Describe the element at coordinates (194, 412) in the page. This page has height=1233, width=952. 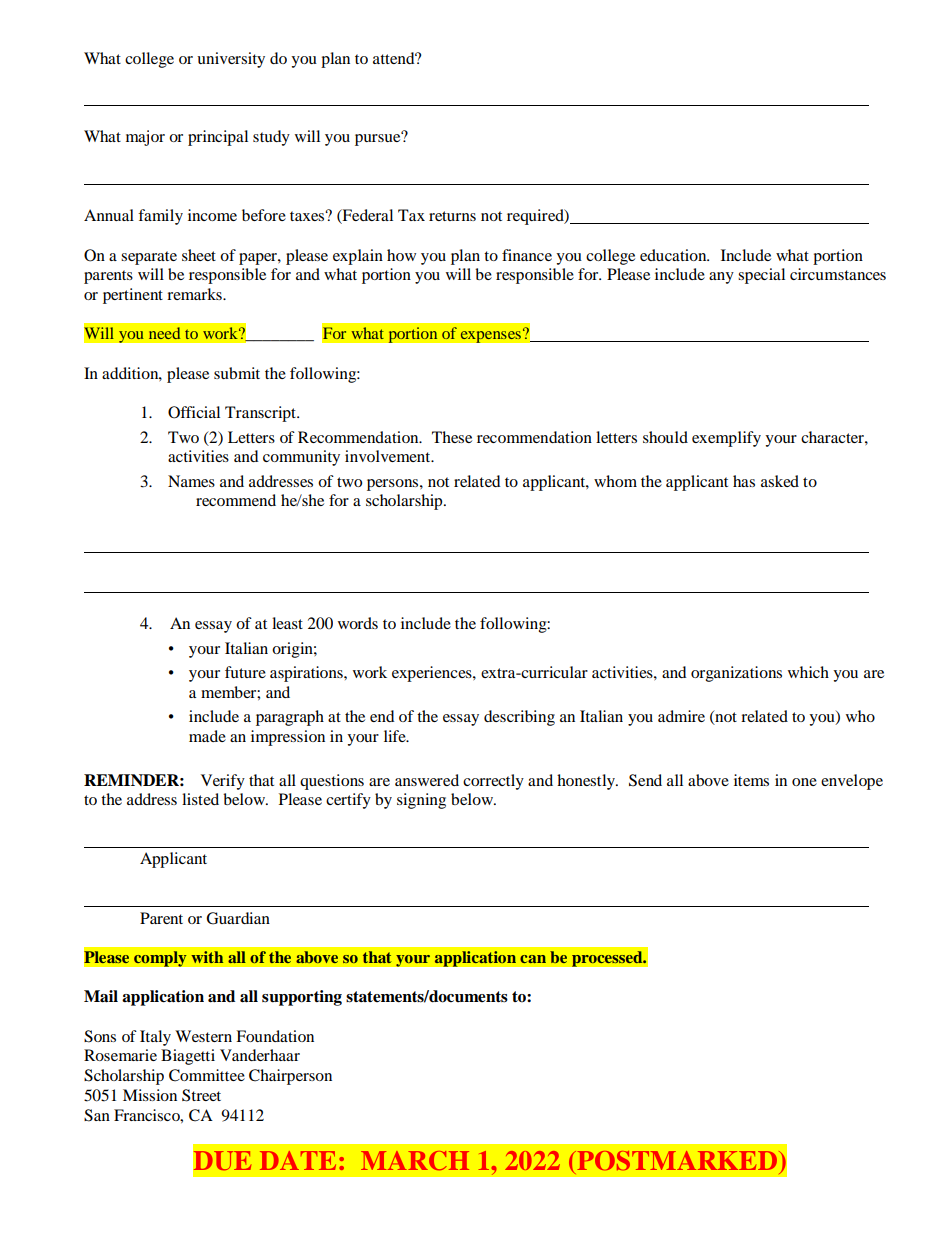
I see `Official` at that location.
